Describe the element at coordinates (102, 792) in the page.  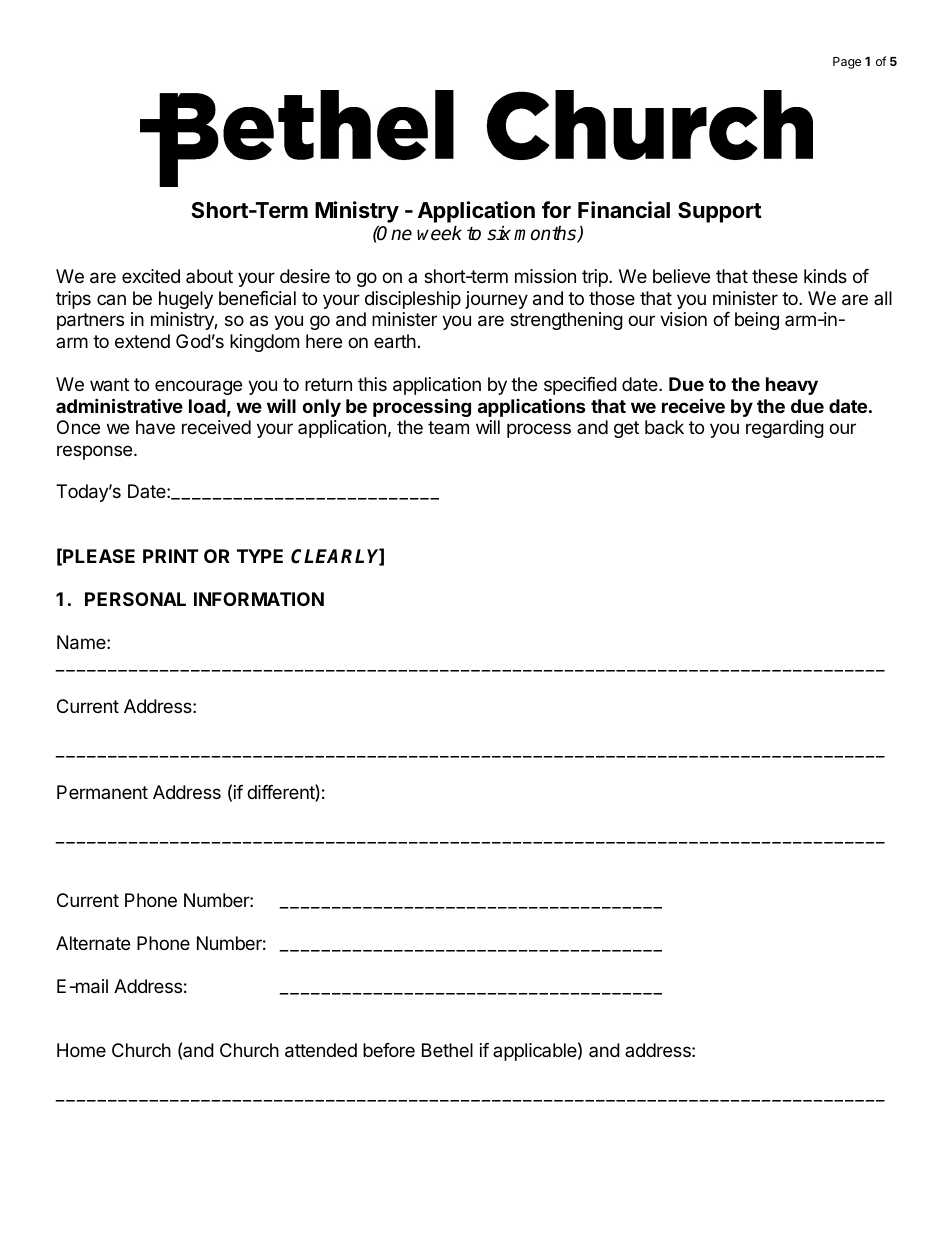
I see `Permanent` at that location.
